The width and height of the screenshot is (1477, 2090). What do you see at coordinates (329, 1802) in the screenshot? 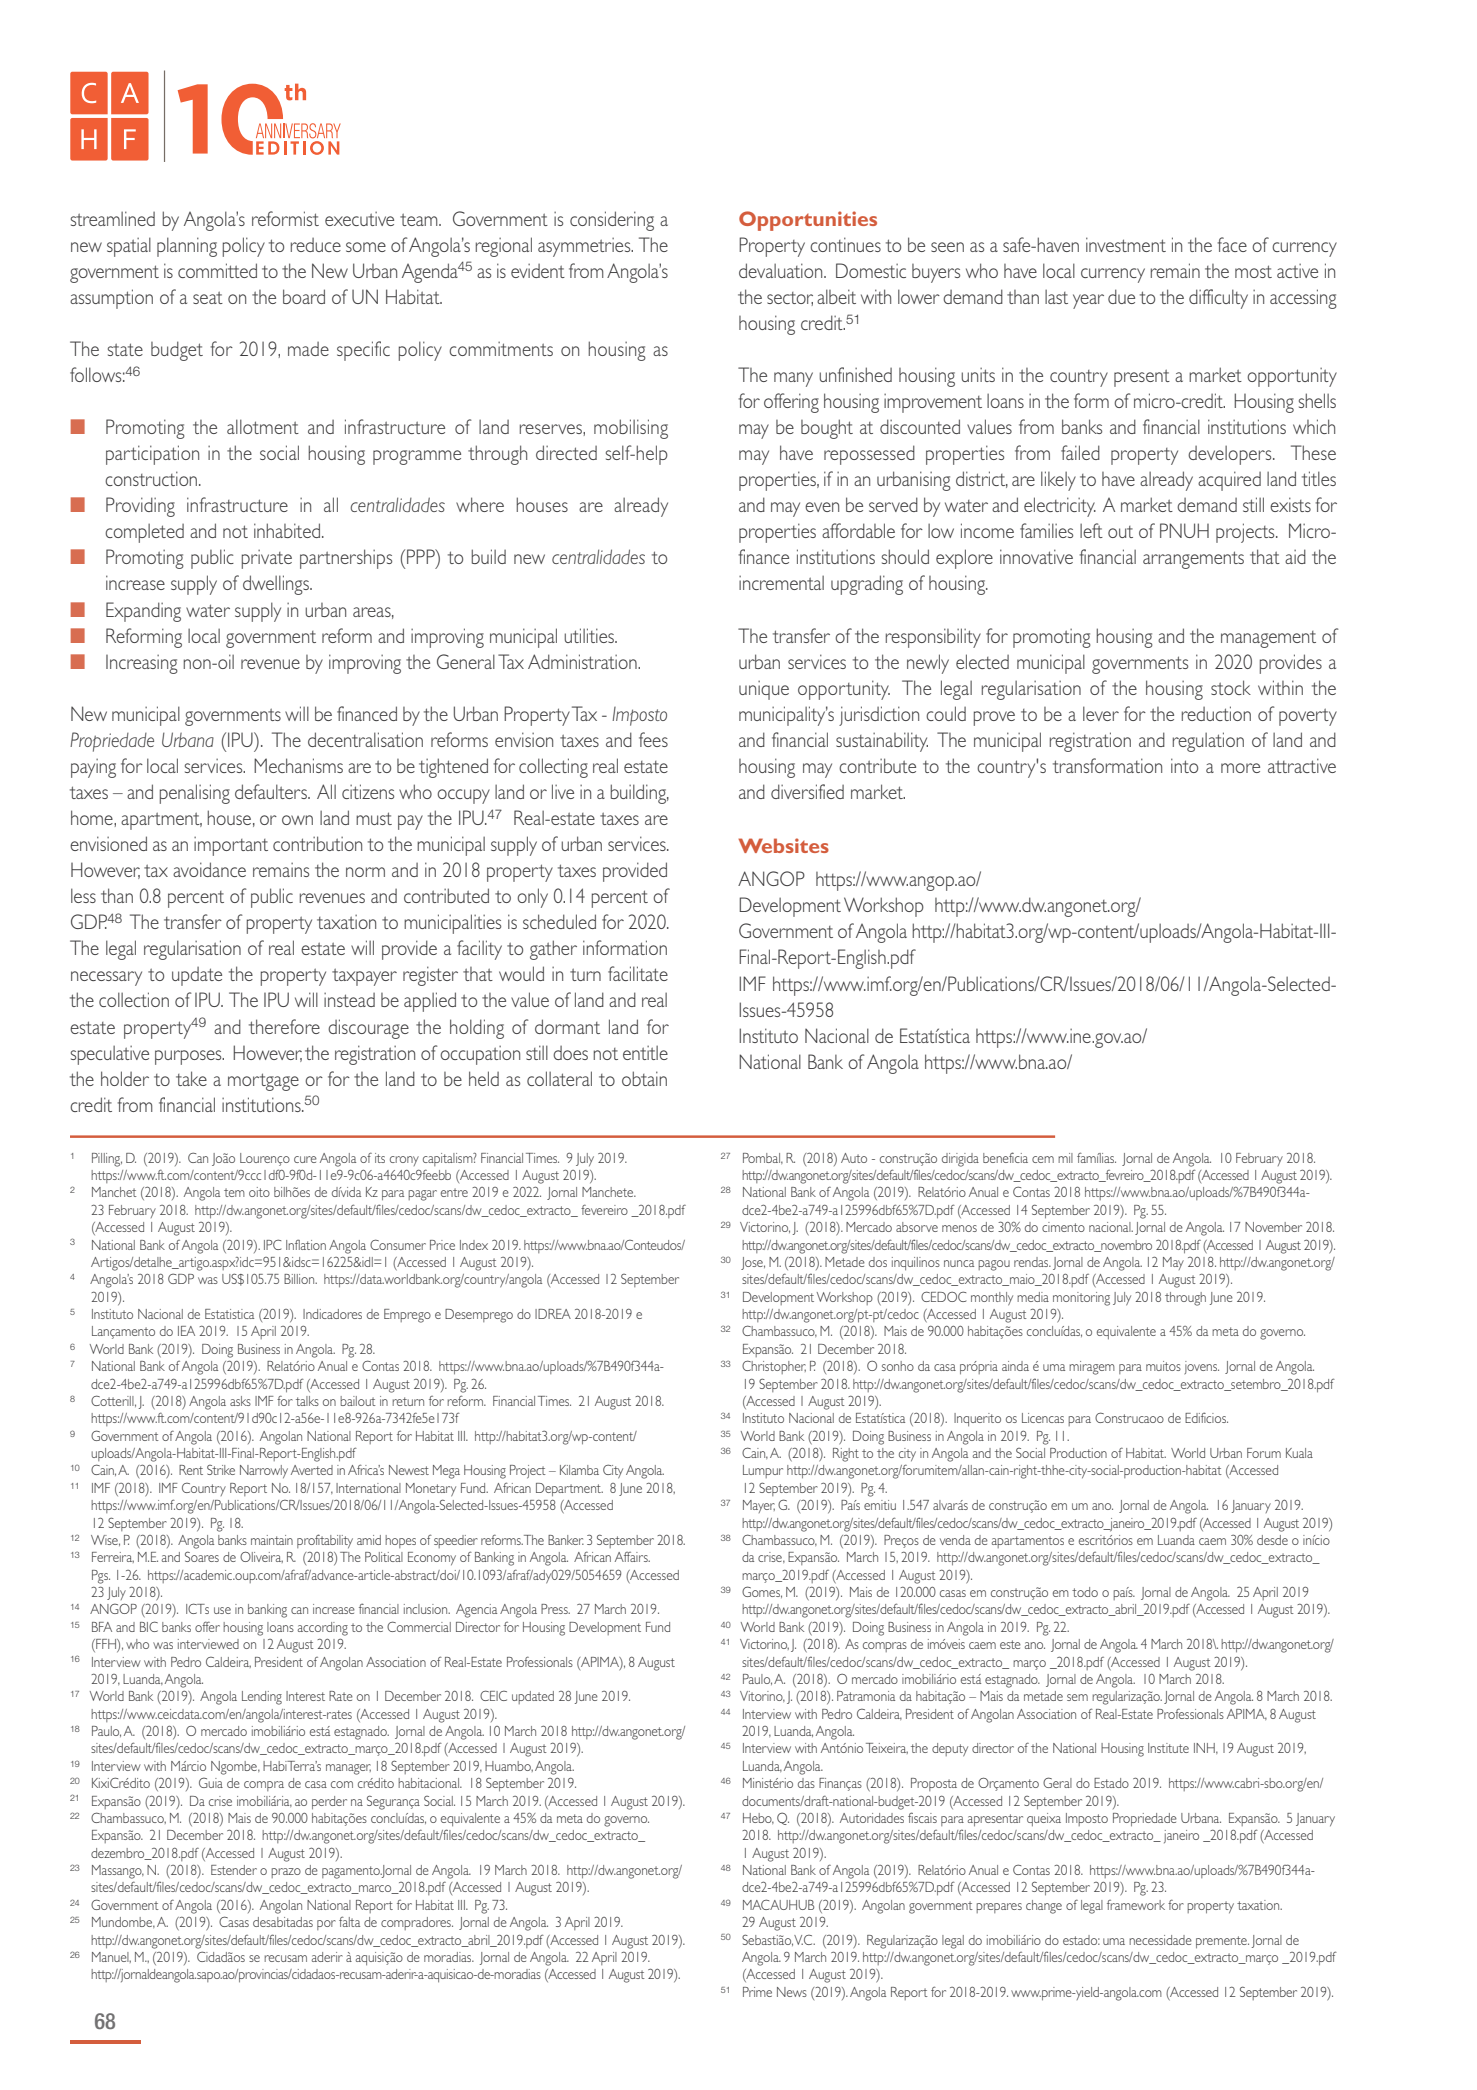
I see `perder` at bounding box center [329, 1802].
